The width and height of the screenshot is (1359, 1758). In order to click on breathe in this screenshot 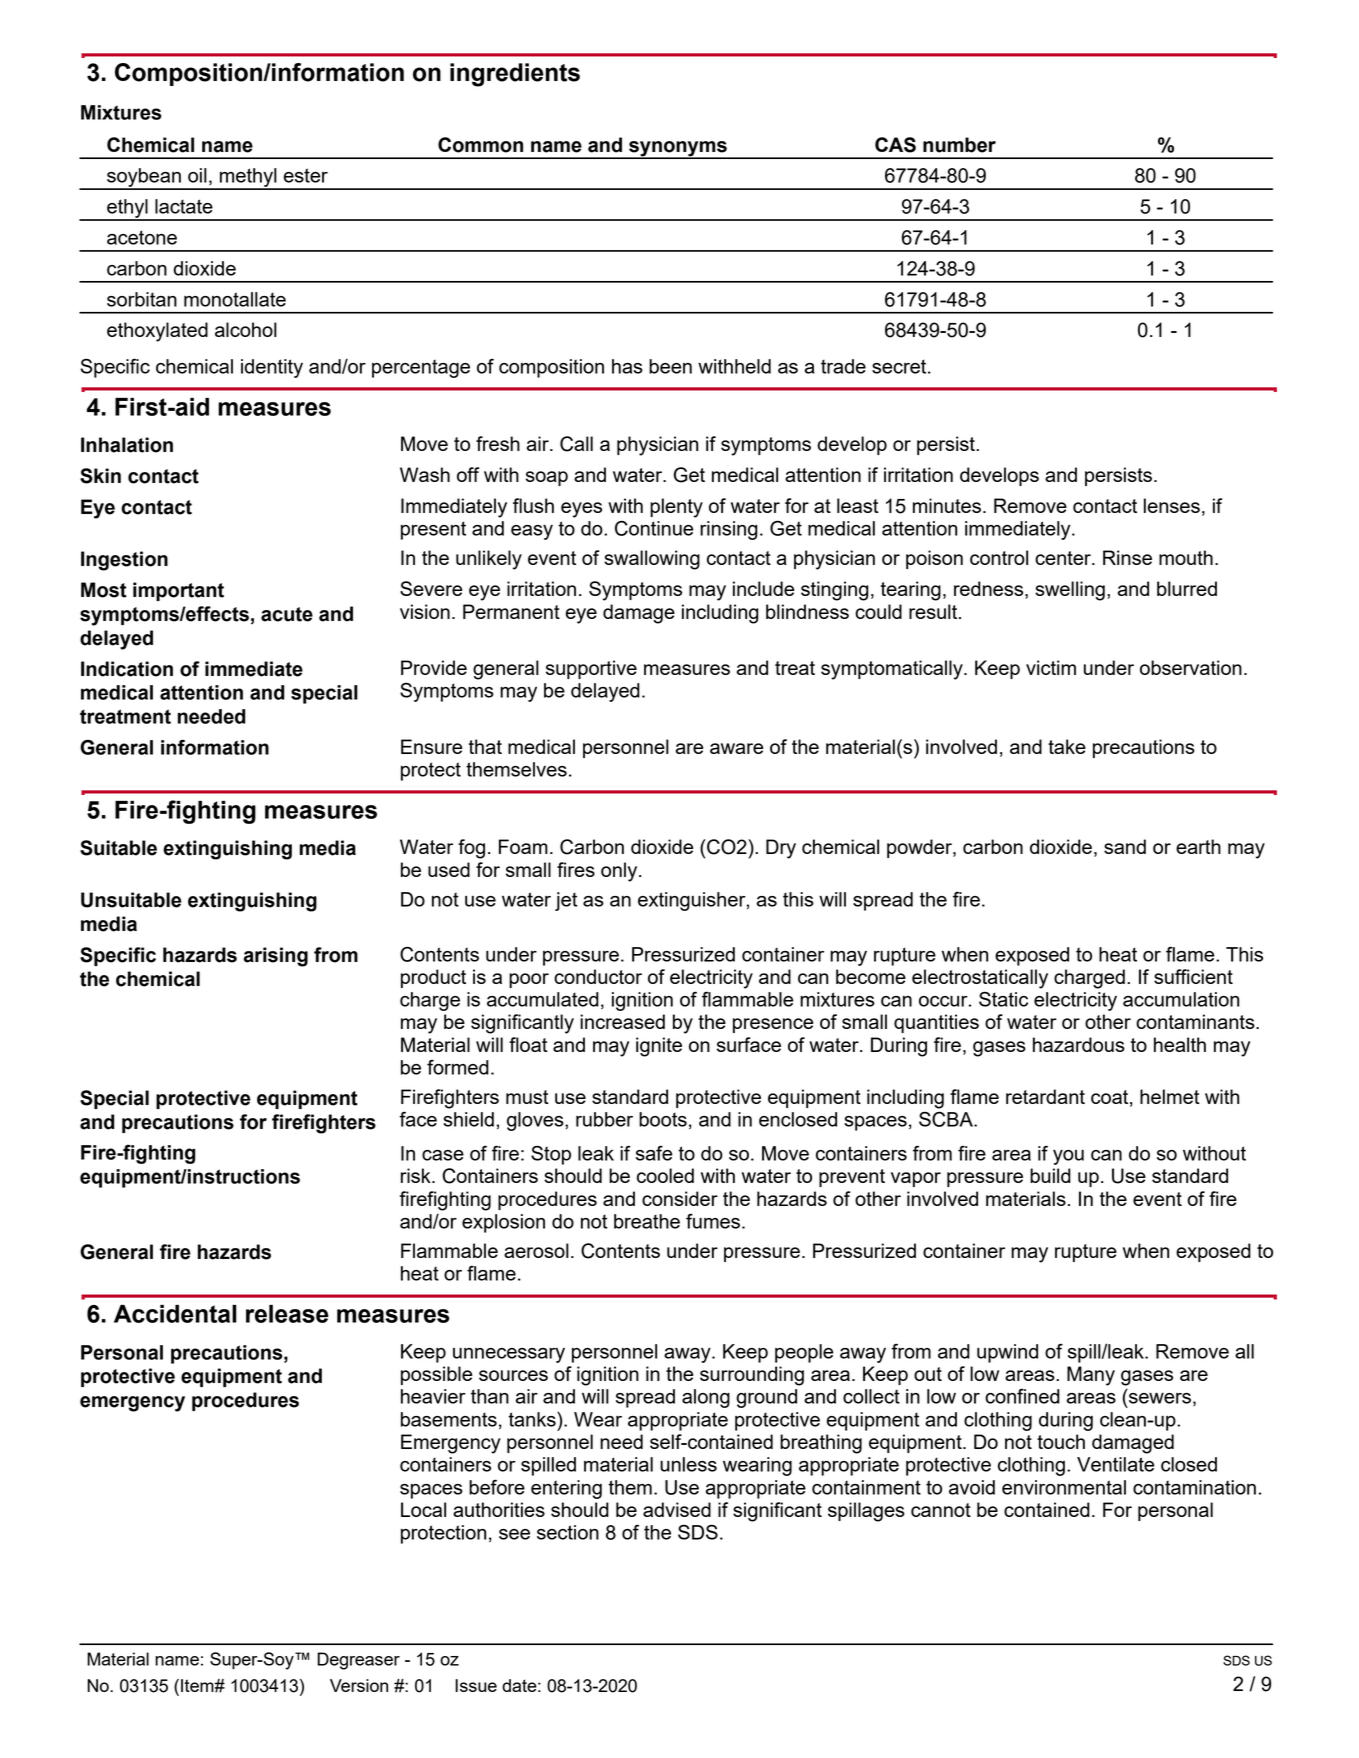, I will do `click(647, 1221)`.
